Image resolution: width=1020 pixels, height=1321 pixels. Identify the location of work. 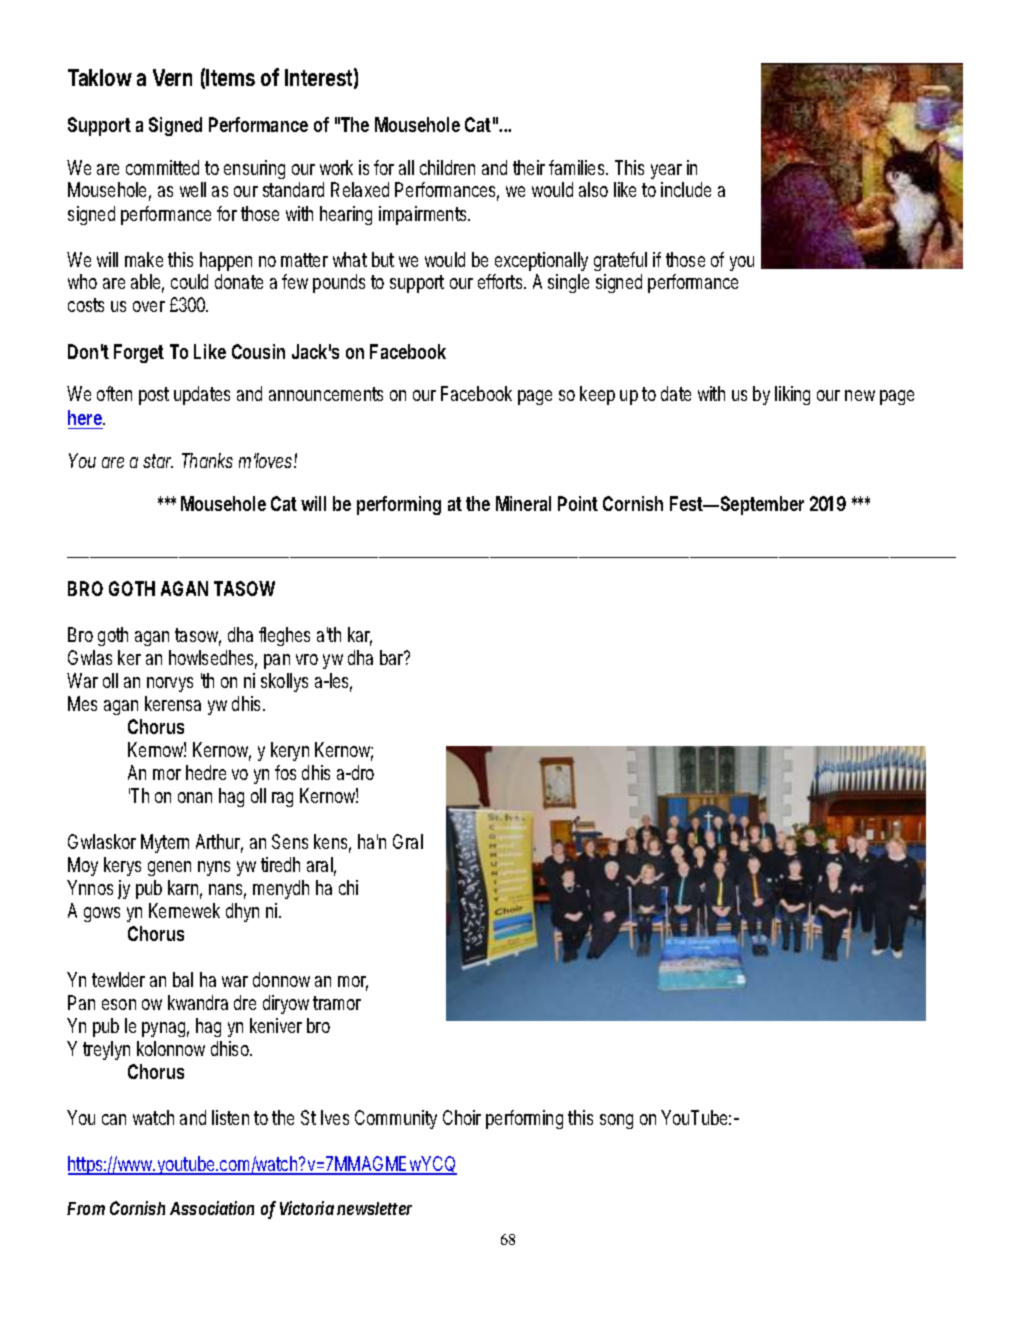
(336, 167).
